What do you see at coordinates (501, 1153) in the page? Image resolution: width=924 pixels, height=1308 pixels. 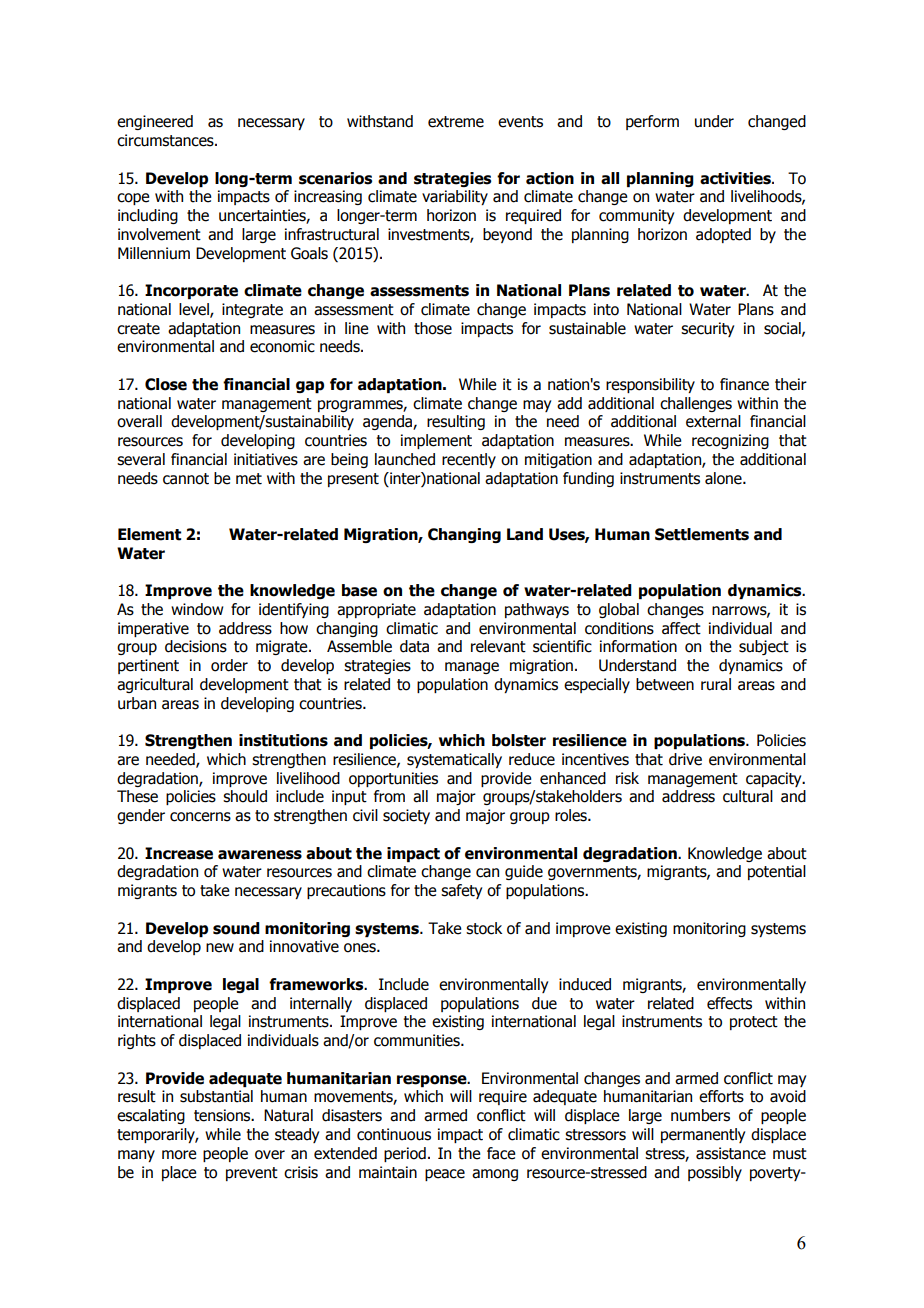 I see `face` at bounding box center [501, 1153].
